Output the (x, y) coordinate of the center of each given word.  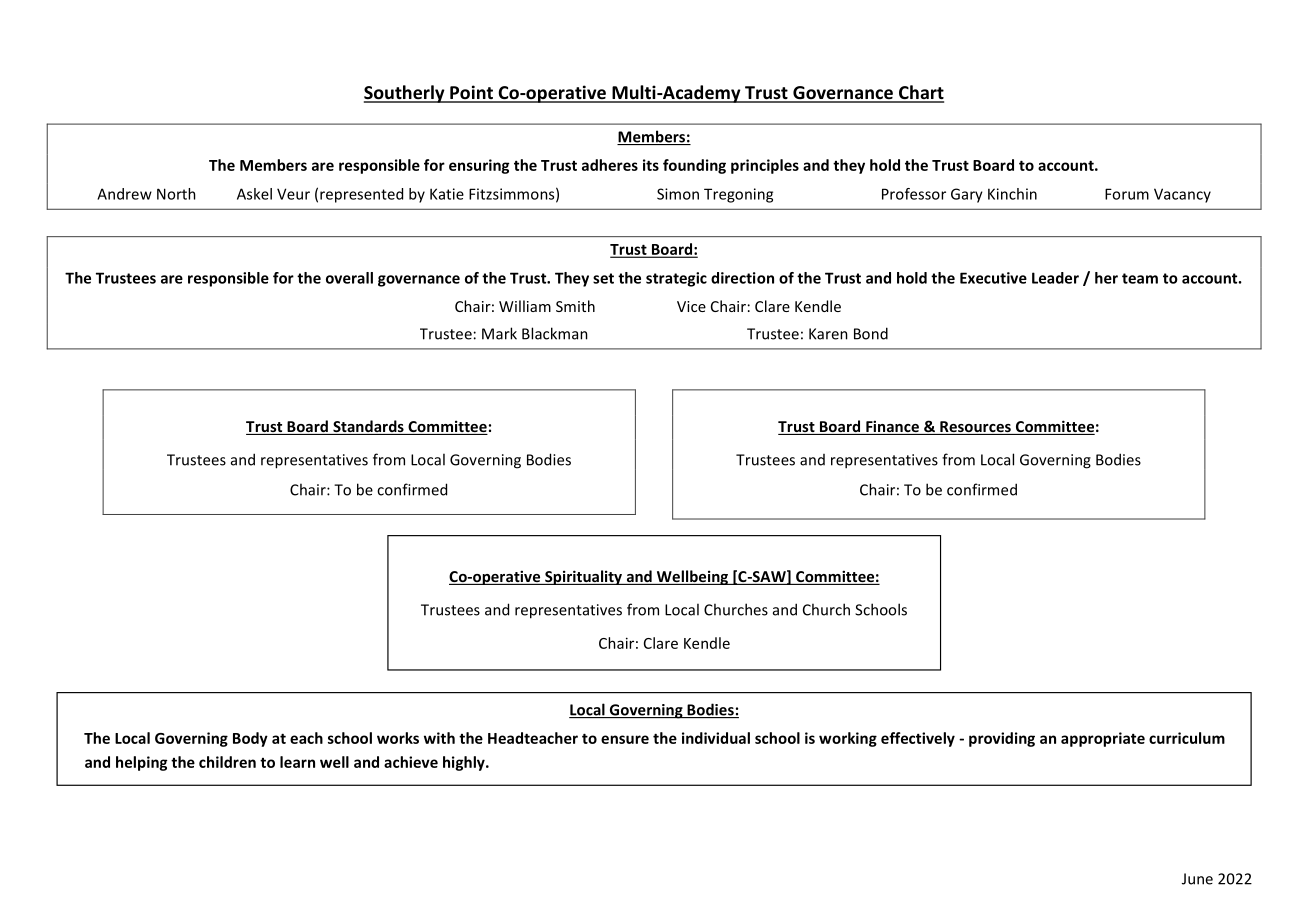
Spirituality (584, 577)
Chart (920, 93)
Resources (975, 428)
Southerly (405, 94)
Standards (368, 427)
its (651, 165)
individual (716, 738)
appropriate (1103, 739)
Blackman (555, 333)
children (227, 762)
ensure (625, 739)
